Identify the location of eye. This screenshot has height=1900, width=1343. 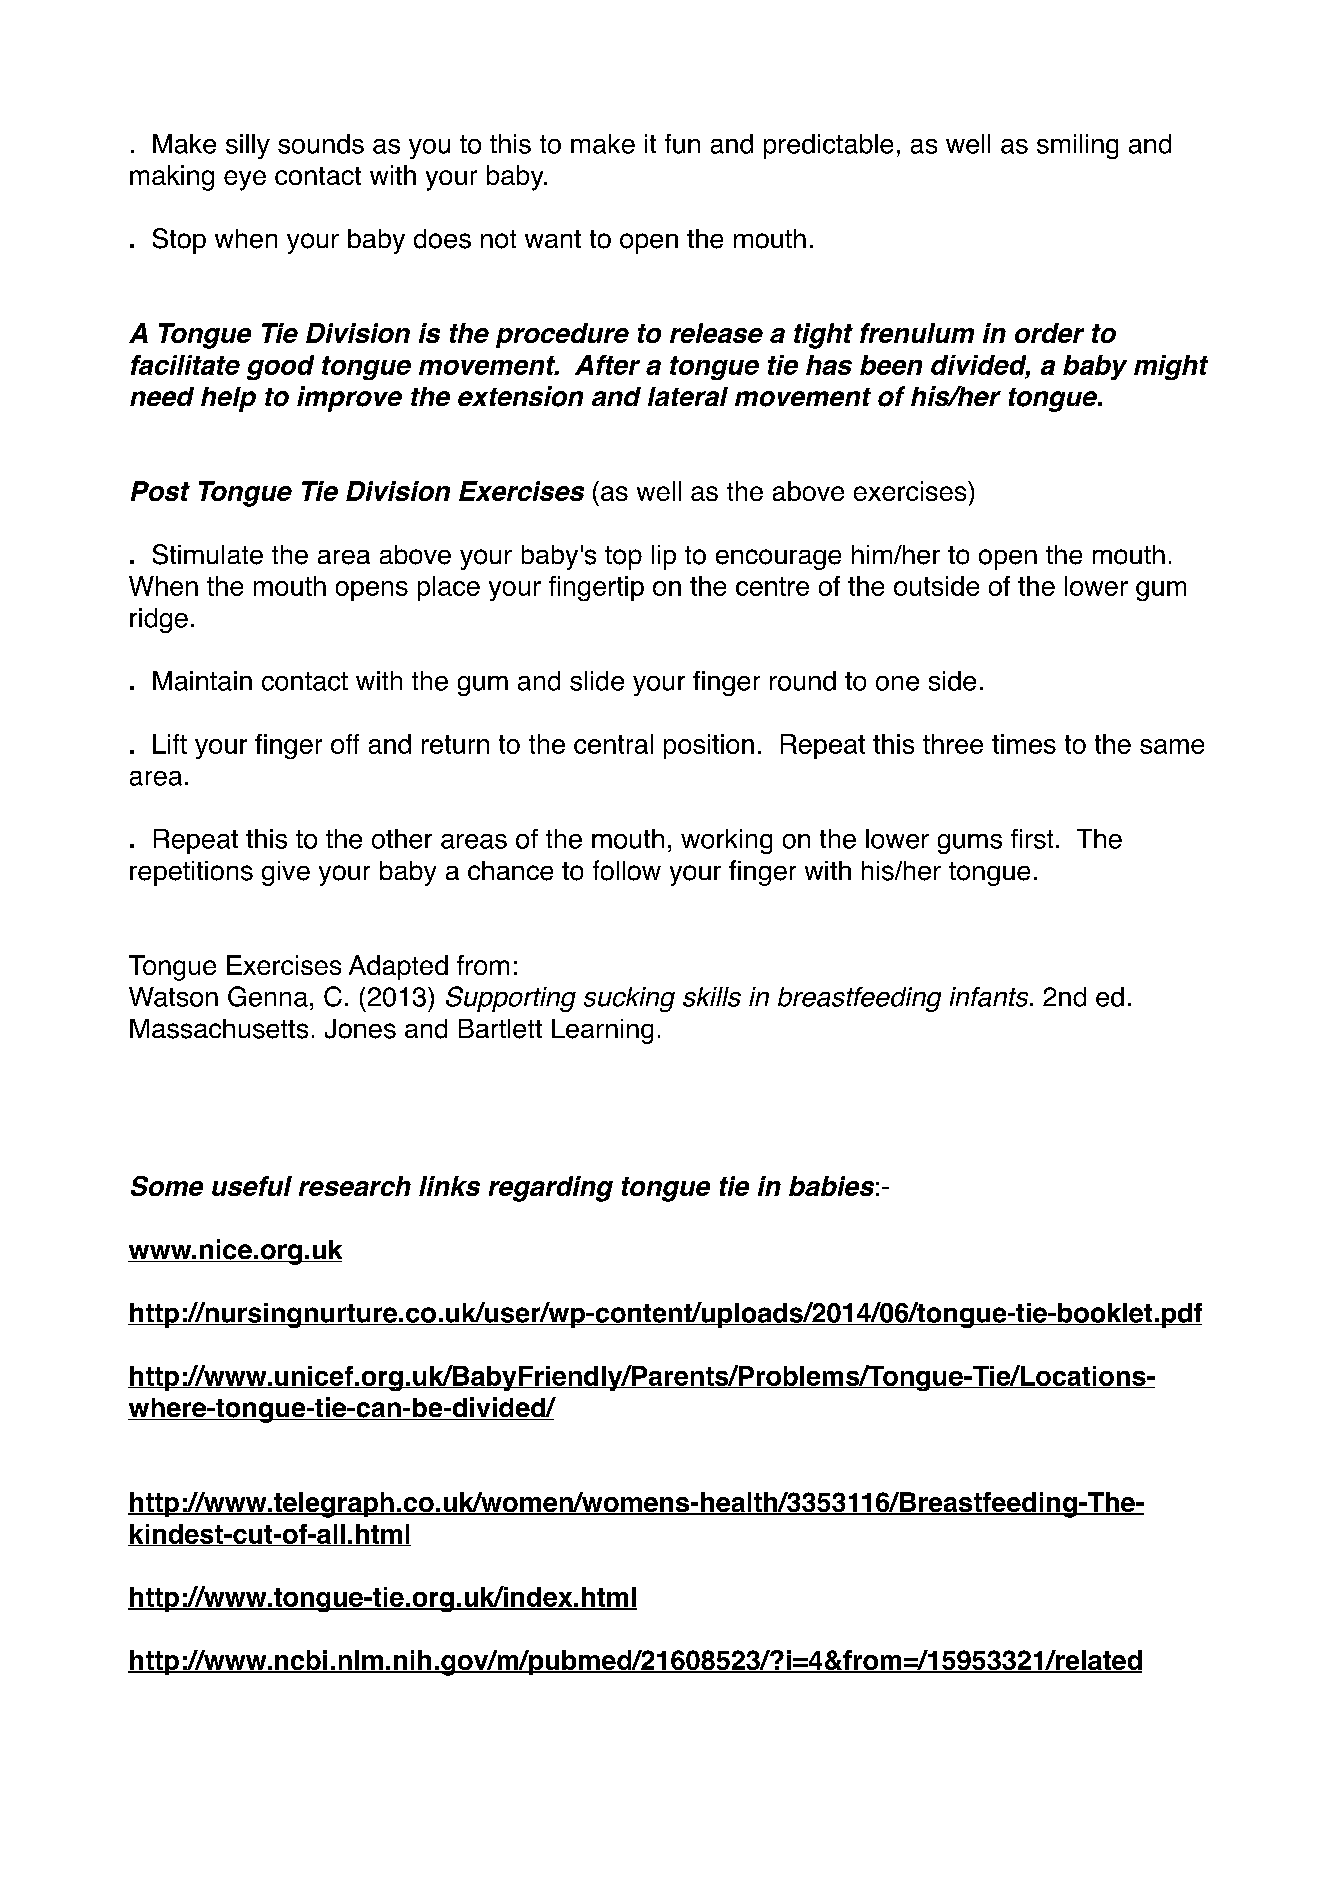
(245, 180).
